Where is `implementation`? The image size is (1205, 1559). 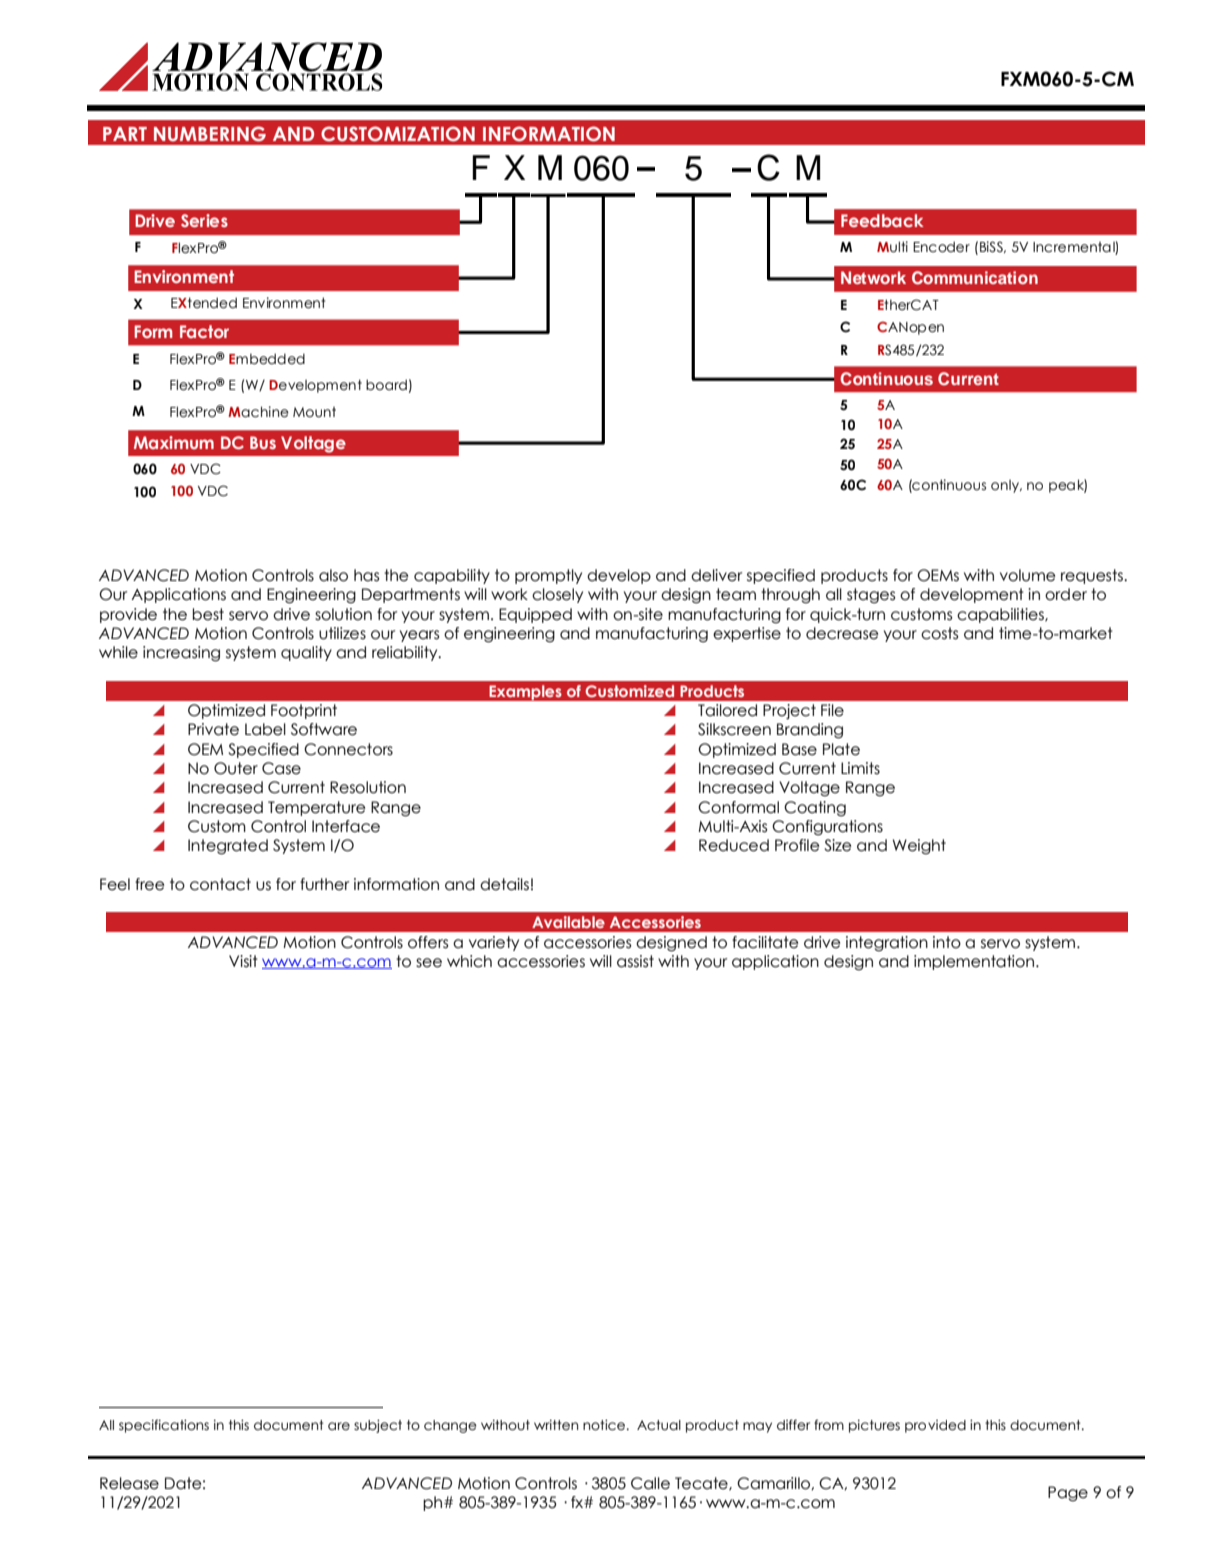
implementation is located at coordinates (975, 962).
